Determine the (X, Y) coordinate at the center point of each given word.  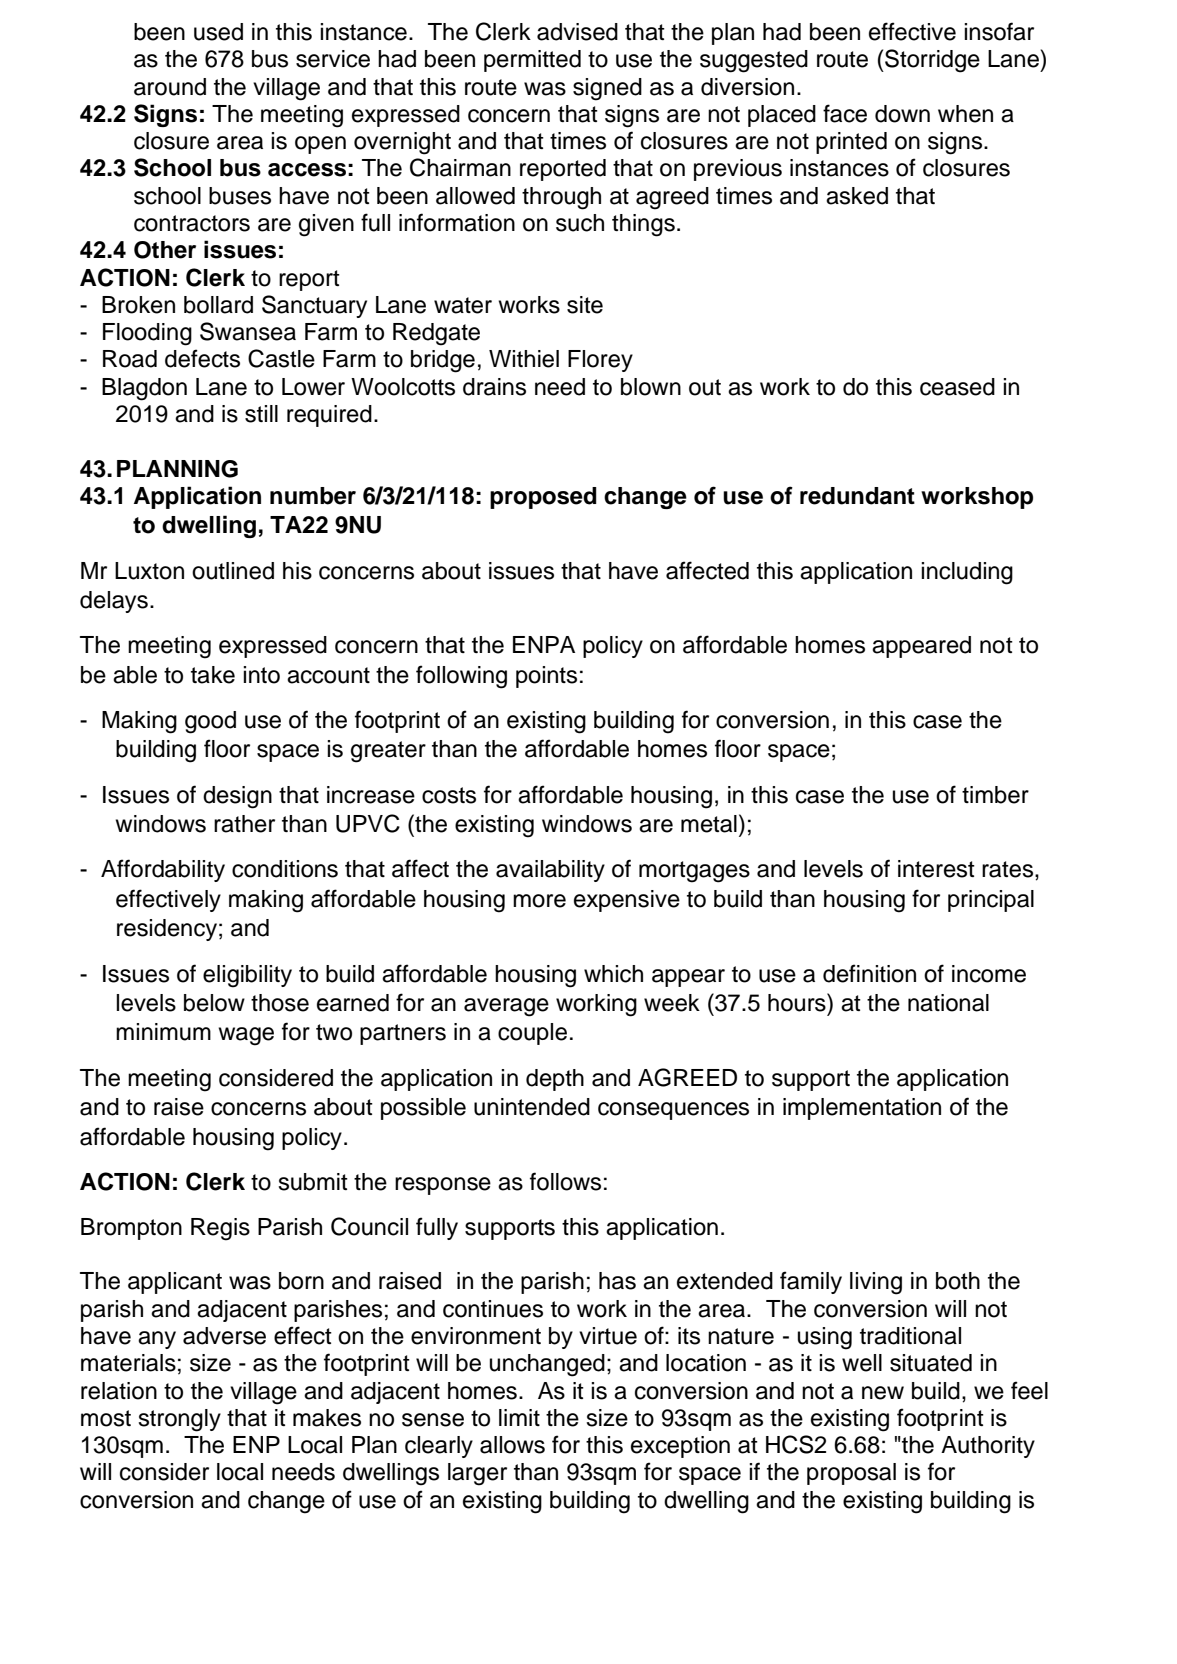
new (883, 1393)
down (902, 114)
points (546, 677)
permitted (532, 61)
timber (995, 795)
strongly (179, 1420)
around (170, 87)
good (210, 722)
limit (519, 1417)
